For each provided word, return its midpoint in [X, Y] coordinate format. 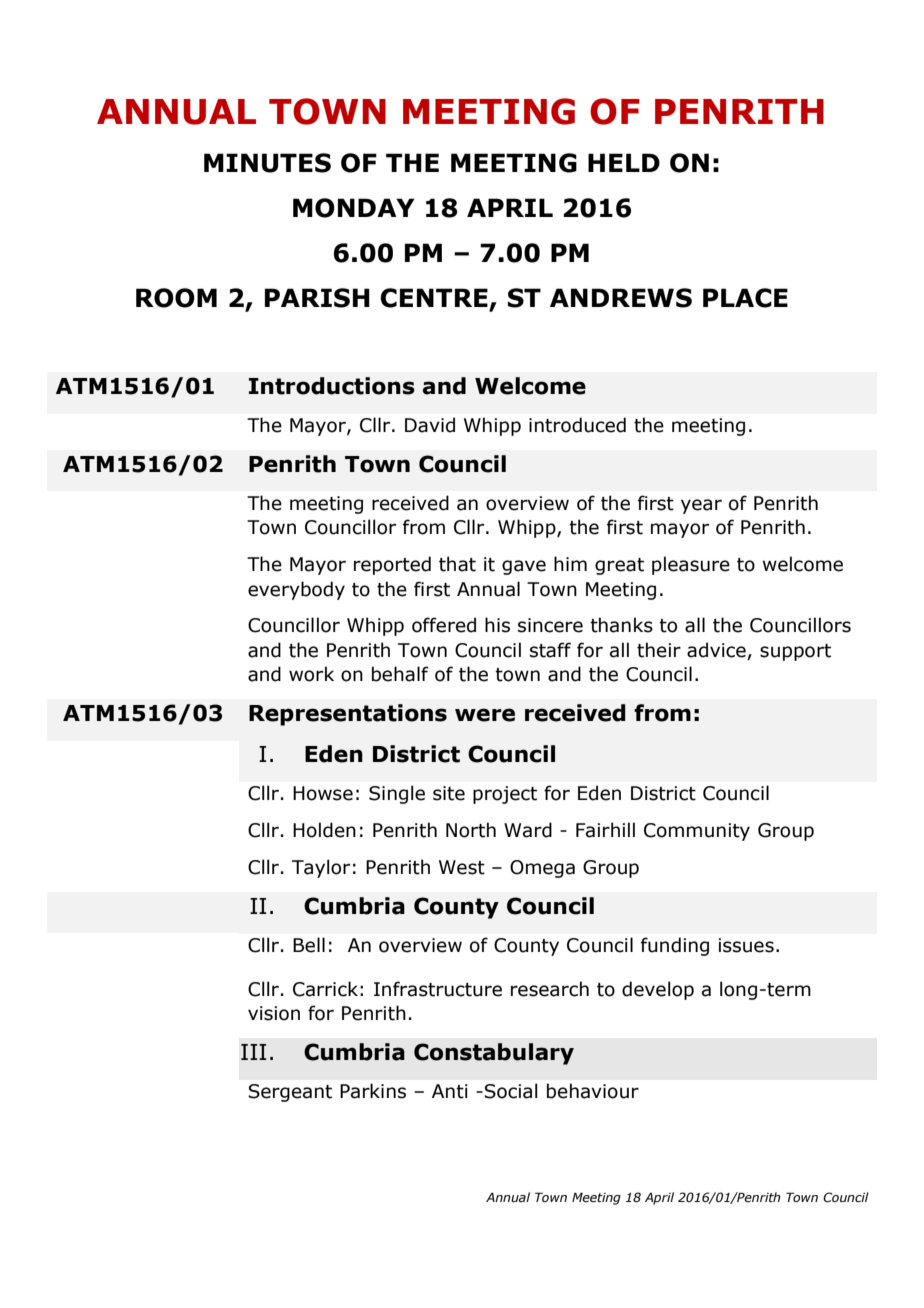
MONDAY [354, 208]
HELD [624, 162]
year [701, 506]
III [253, 1052]
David [430, 425]
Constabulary [494, 1054]
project [505, 795]
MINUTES [267, 163]
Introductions [332, 386]
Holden [324, 830]
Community [697, 832]
